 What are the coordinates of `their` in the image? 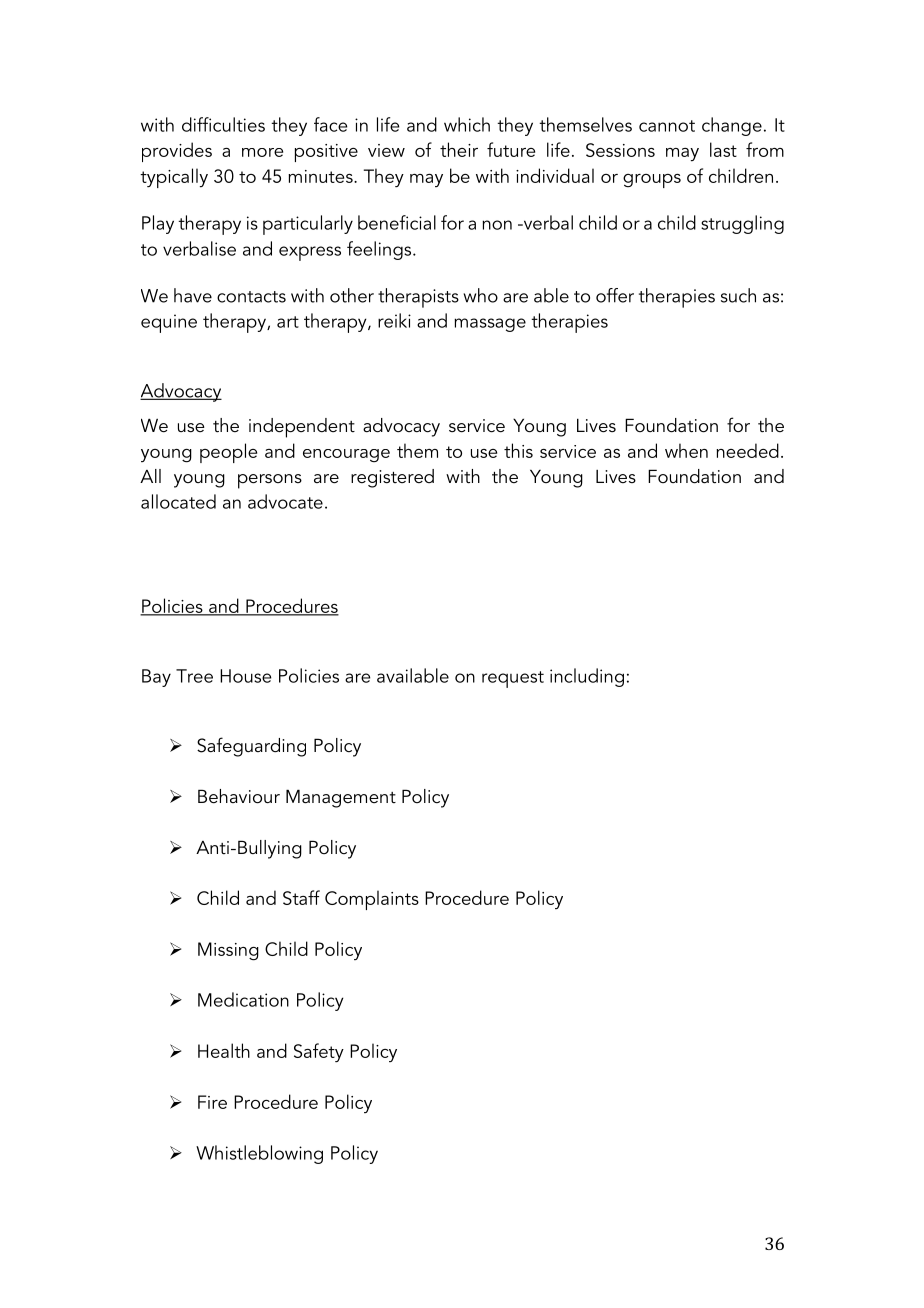 It's located at (459, 149).
